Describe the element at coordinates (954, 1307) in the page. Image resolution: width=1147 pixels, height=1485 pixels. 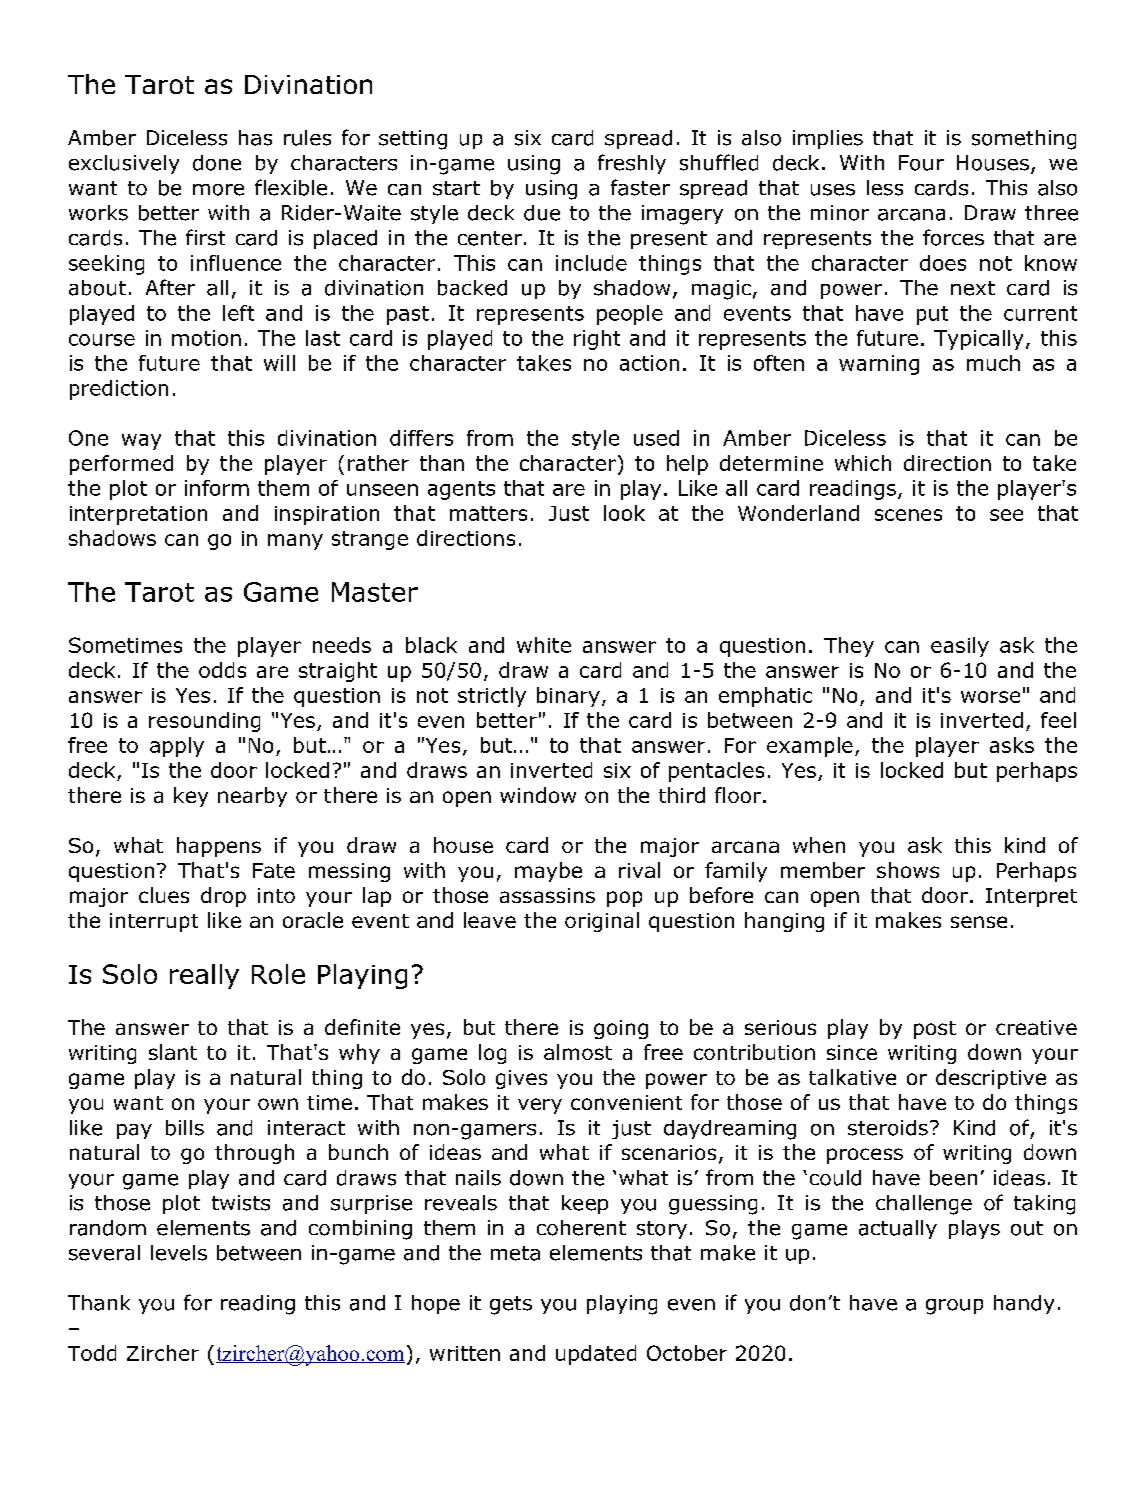
I see `group` at that location.
